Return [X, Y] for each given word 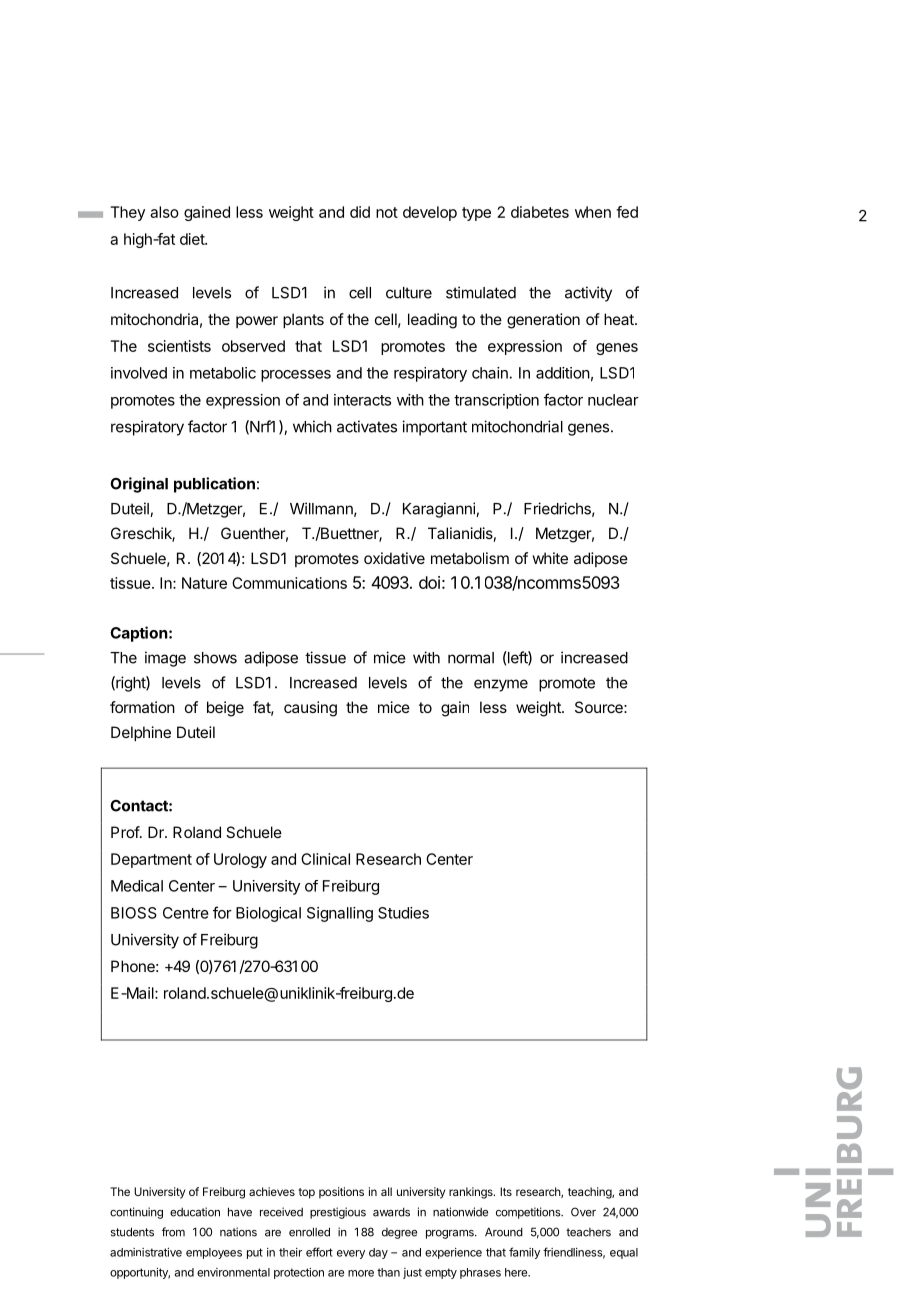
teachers [588, 1232]
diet [193, 239]
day [378, 1253]
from [173, 1232]
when [593, 212]
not [387, 212]
